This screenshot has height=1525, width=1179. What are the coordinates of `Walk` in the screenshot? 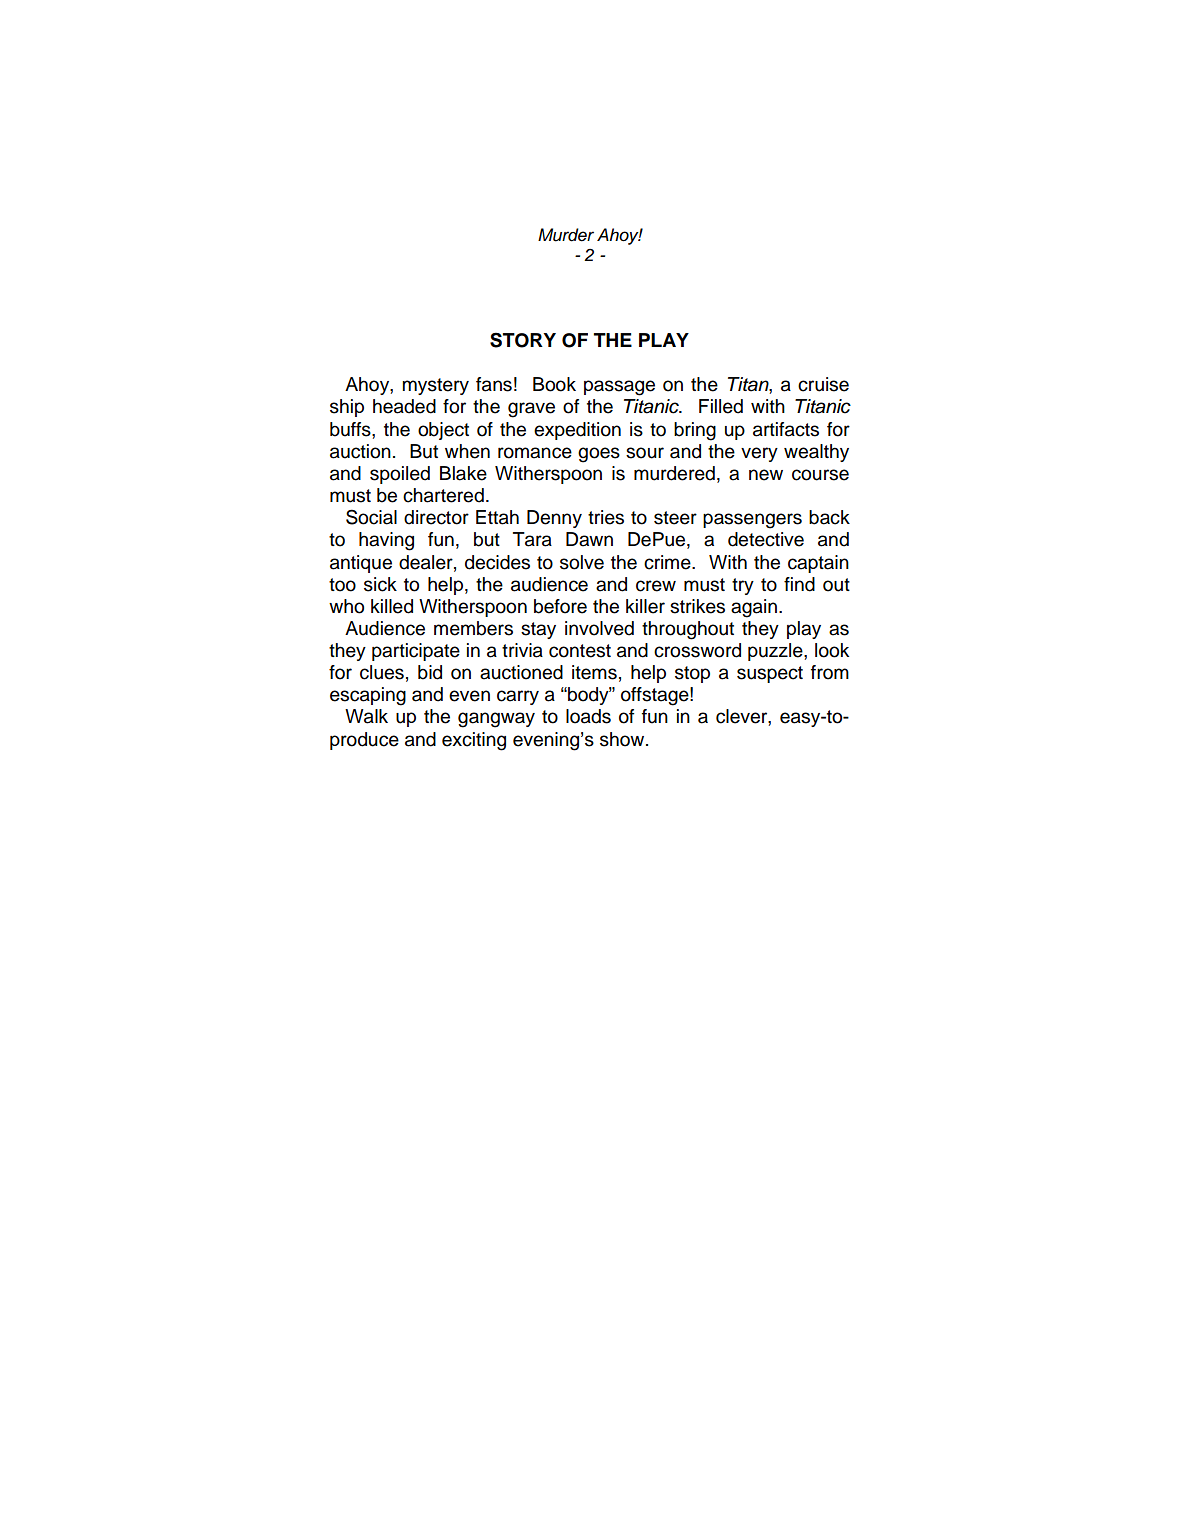 It's located at (366, 716).
